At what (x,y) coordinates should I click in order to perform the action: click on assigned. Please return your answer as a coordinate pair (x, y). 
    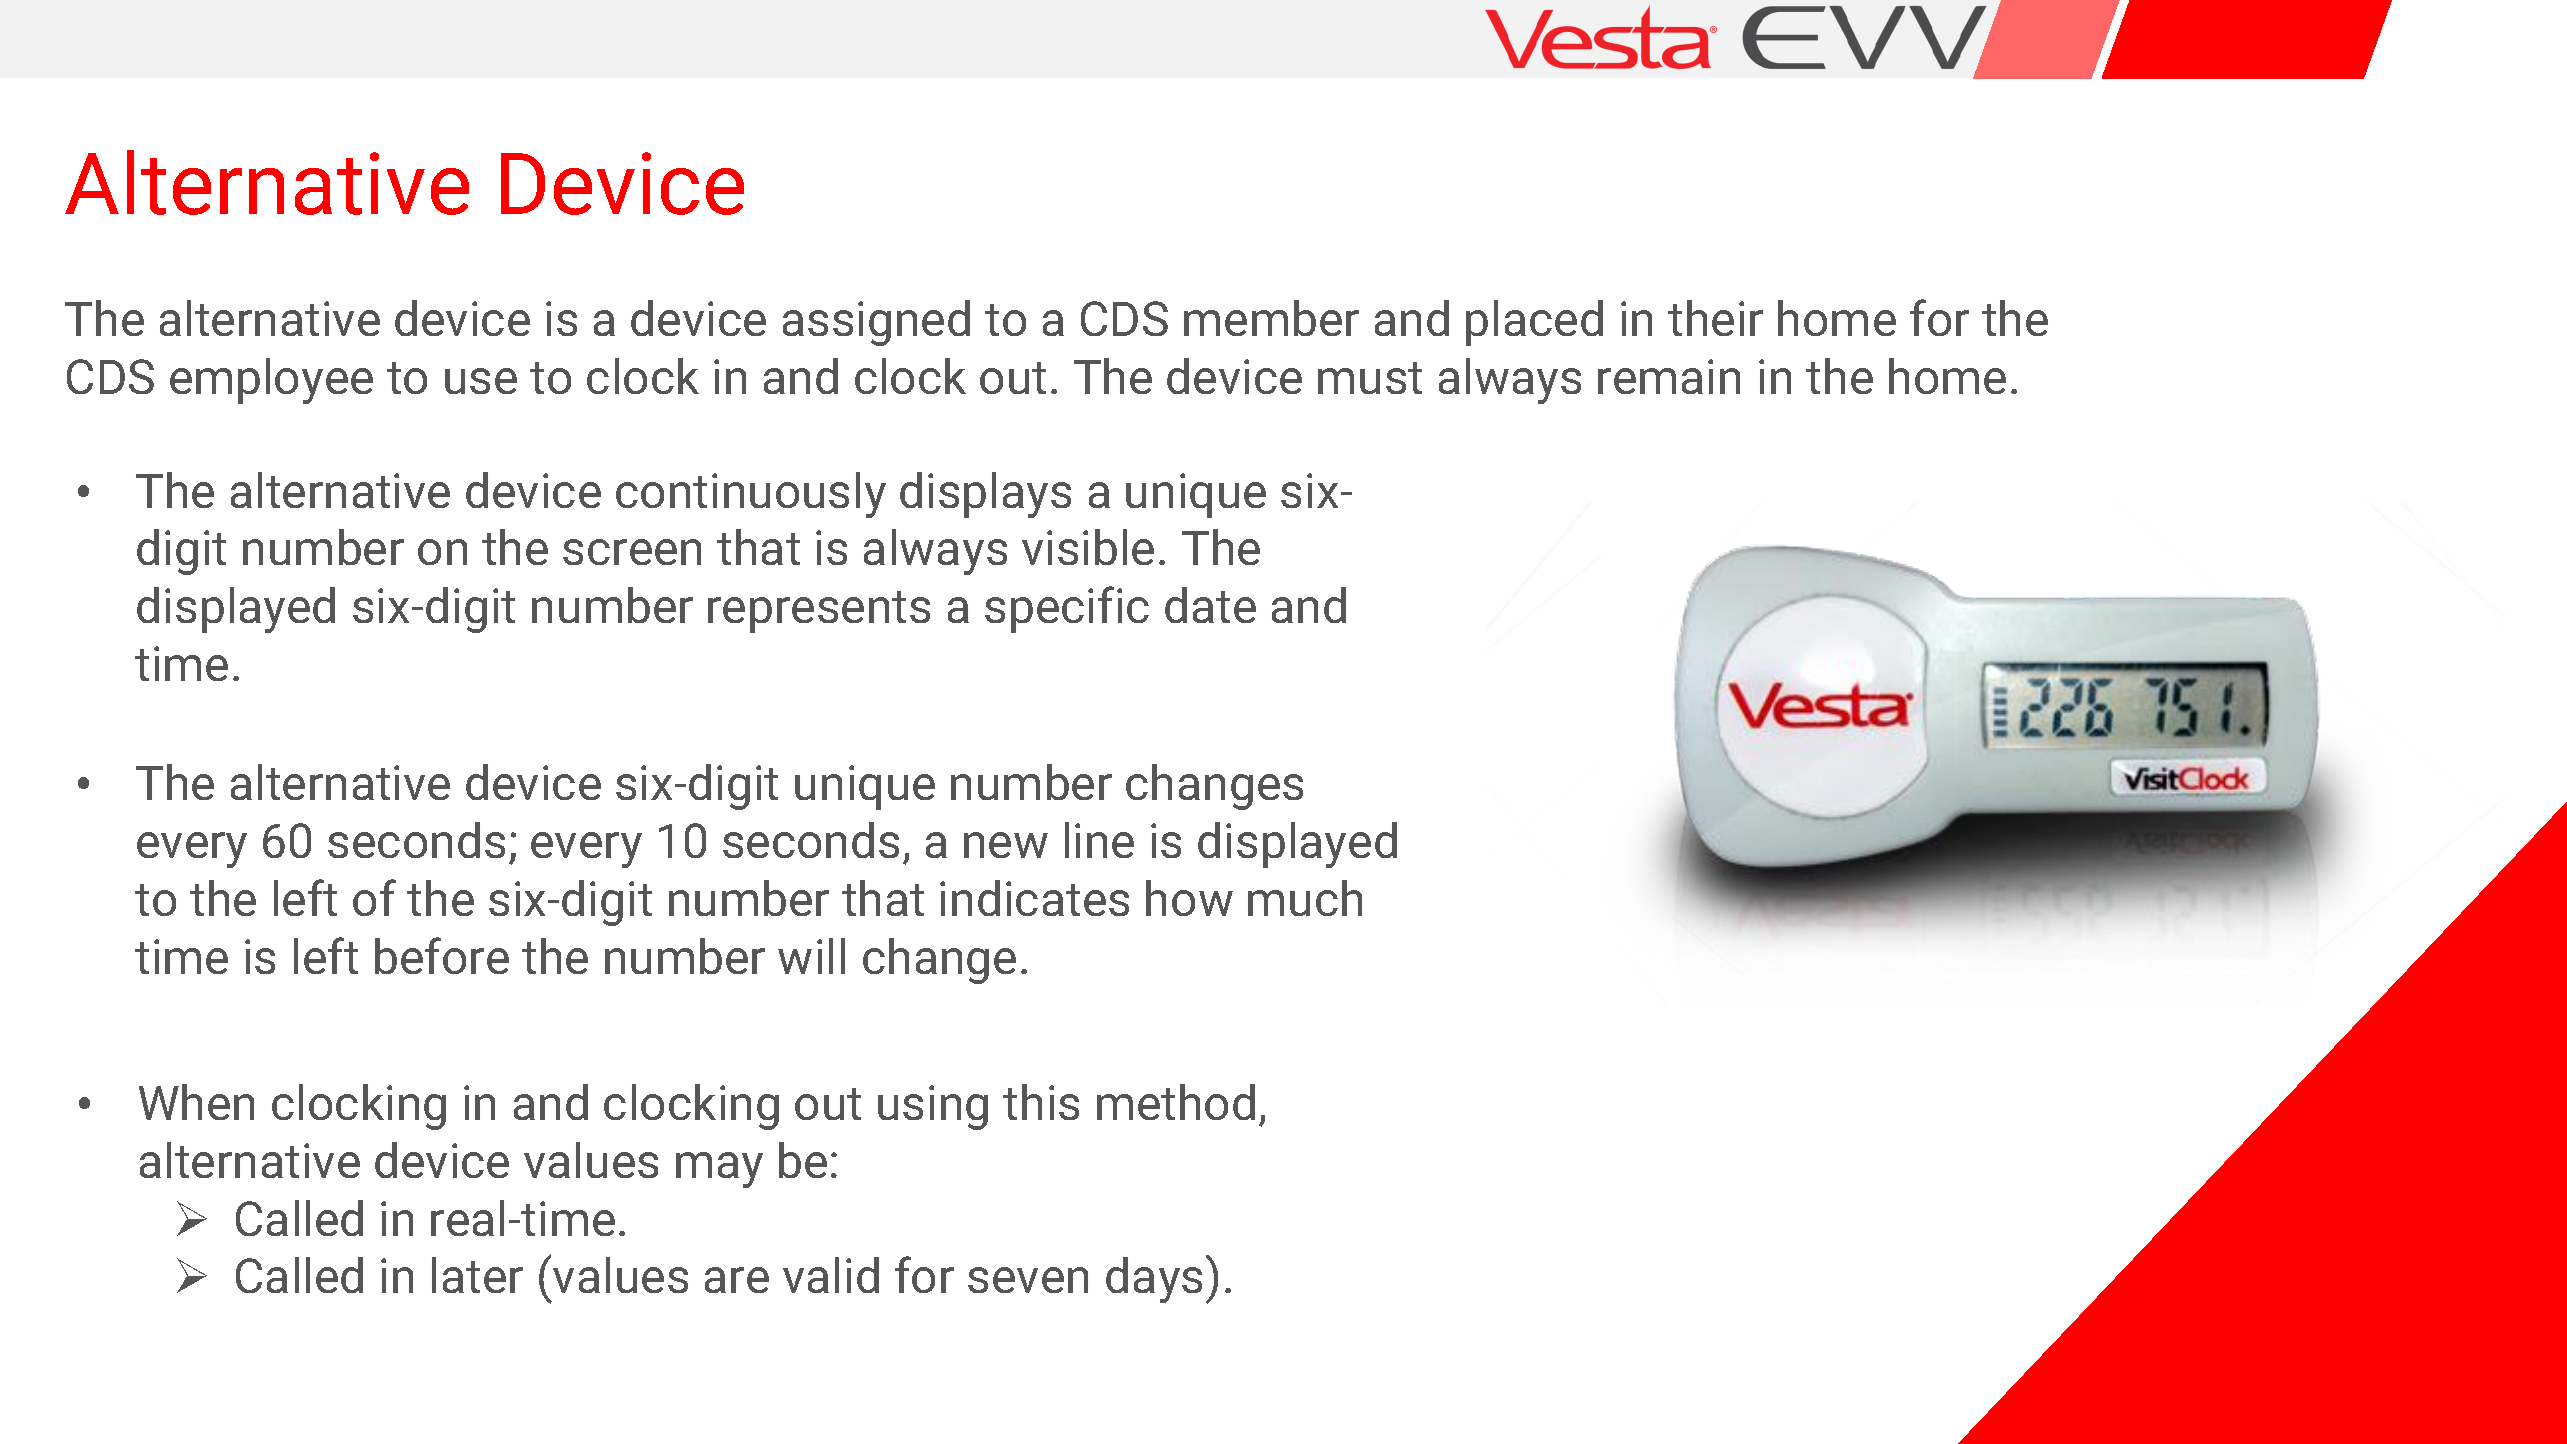
    Looking at the image, I should click on (876, 323).
